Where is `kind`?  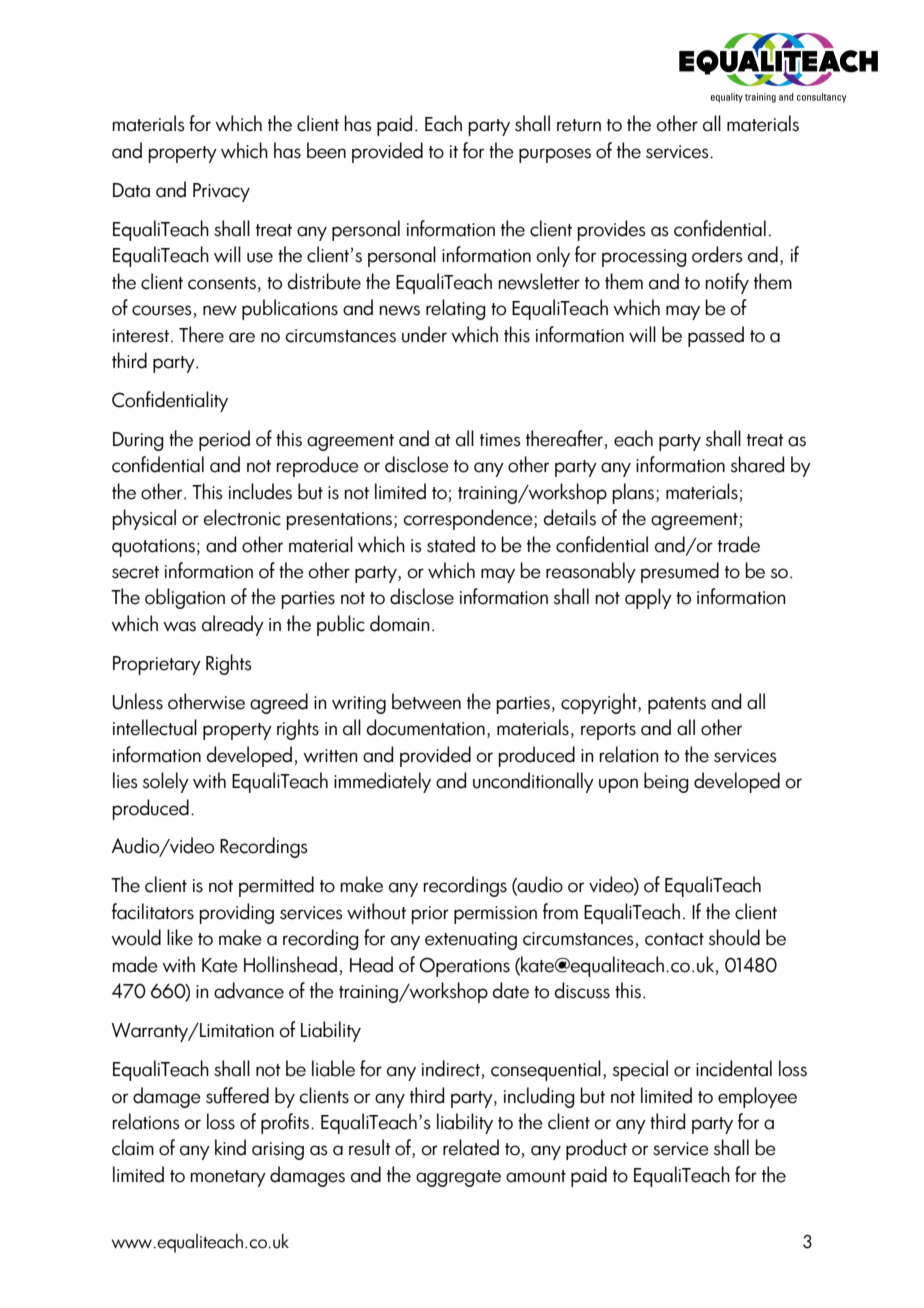
kind is located at coordinates (230, 1147).
